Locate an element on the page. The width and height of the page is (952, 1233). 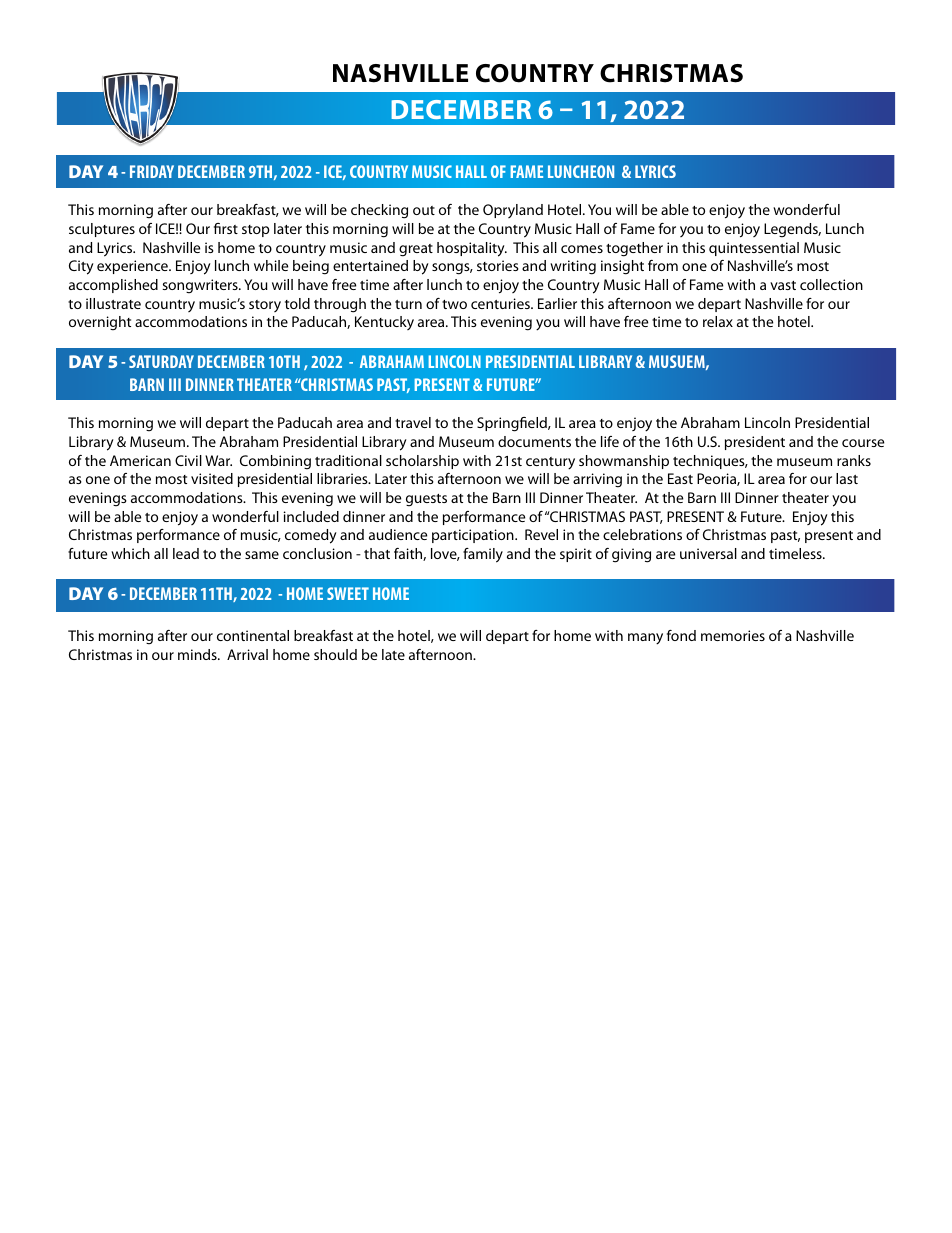
quintessential is located at coordinates (754, 249).
